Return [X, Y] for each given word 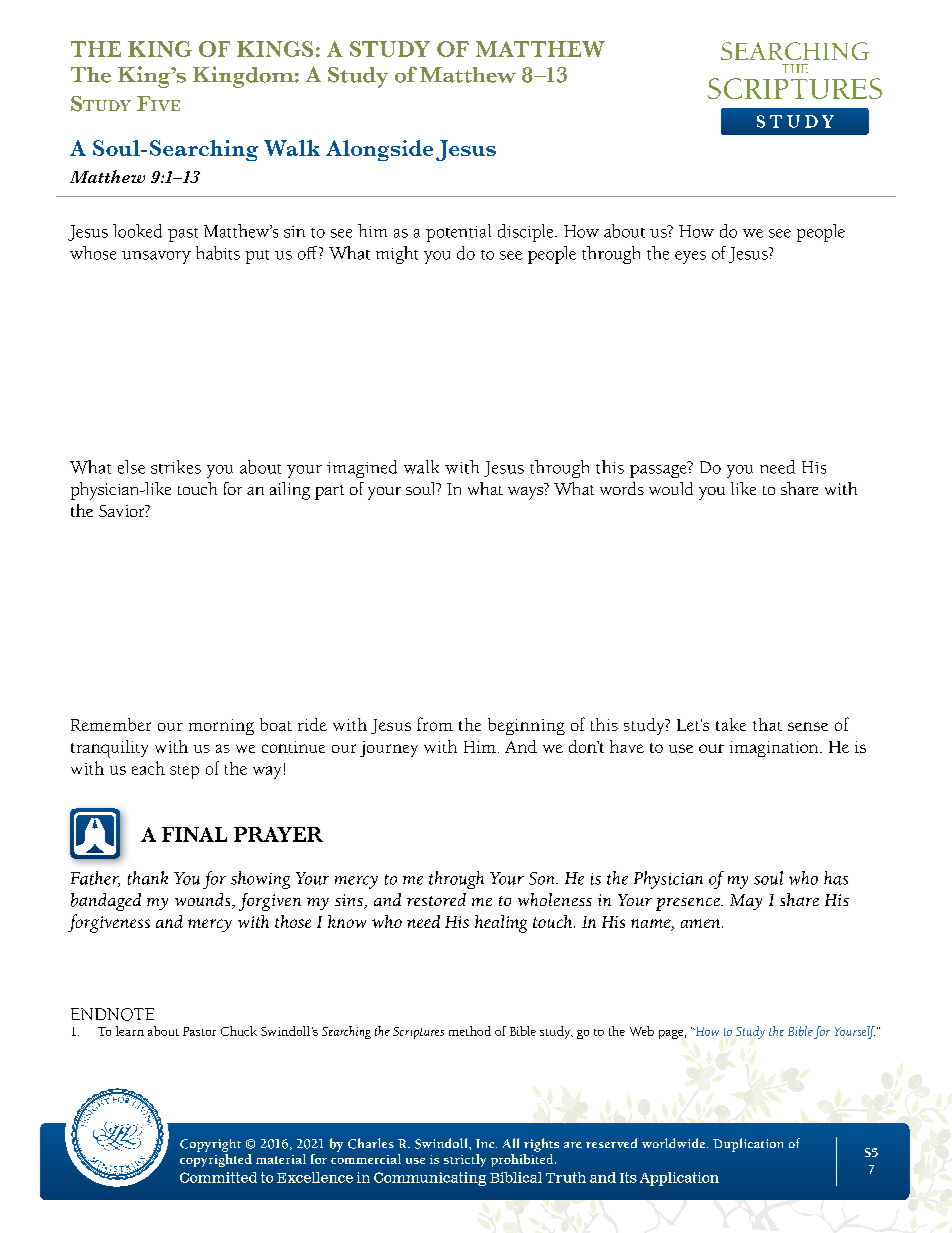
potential [458, 233]
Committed [218, 1177]
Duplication [748, 1145]
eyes [690, 257]
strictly [465, 1160]
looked [137, 231]
